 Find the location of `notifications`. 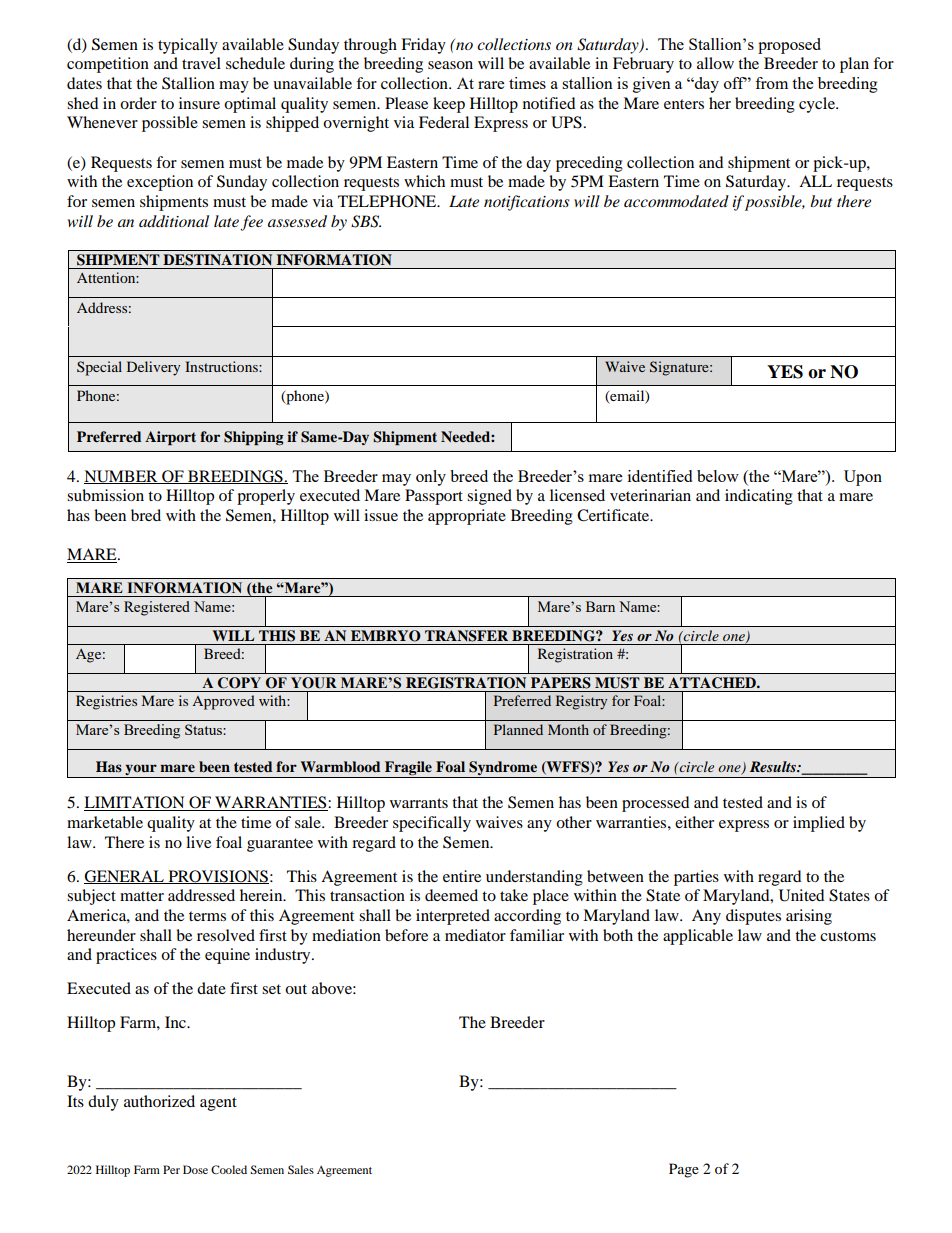

notifications is located at coordinates (527, 203).
